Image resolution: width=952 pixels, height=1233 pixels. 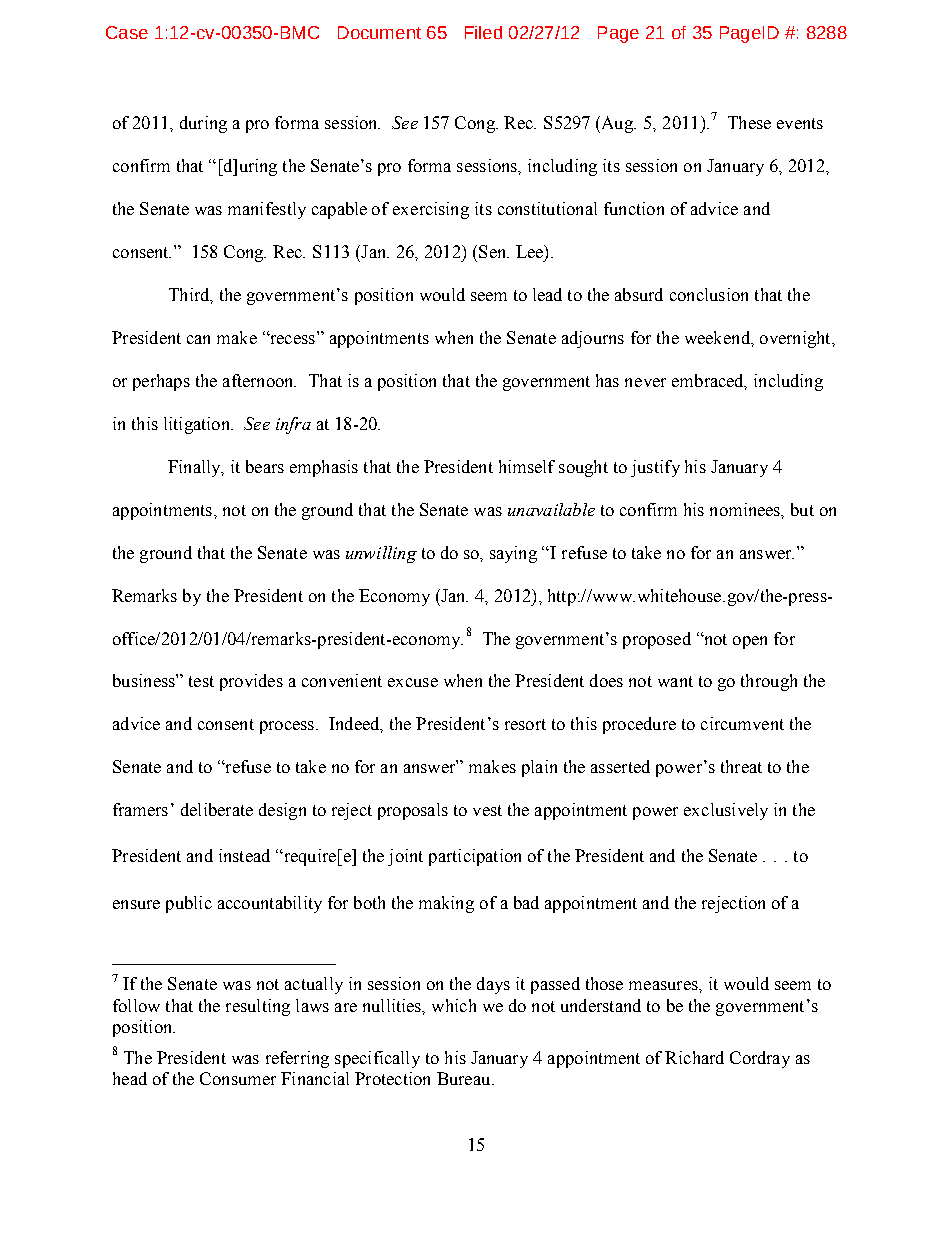 What do you see at coordinates (749, 122) in the screenshot?
I see `These` at bounding box center [749, 122].
